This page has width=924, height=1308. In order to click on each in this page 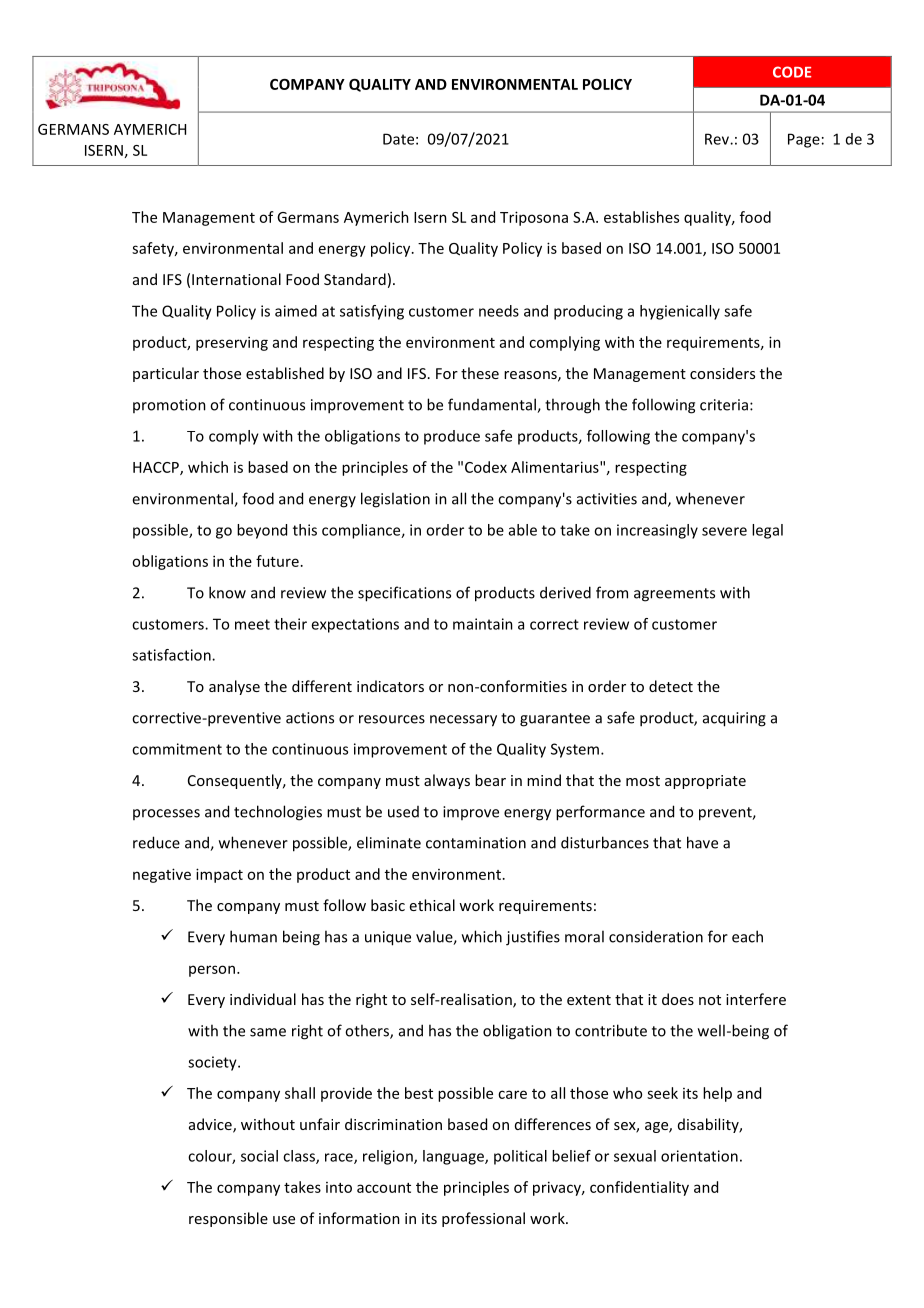, I will do `click(747, 936)`.
